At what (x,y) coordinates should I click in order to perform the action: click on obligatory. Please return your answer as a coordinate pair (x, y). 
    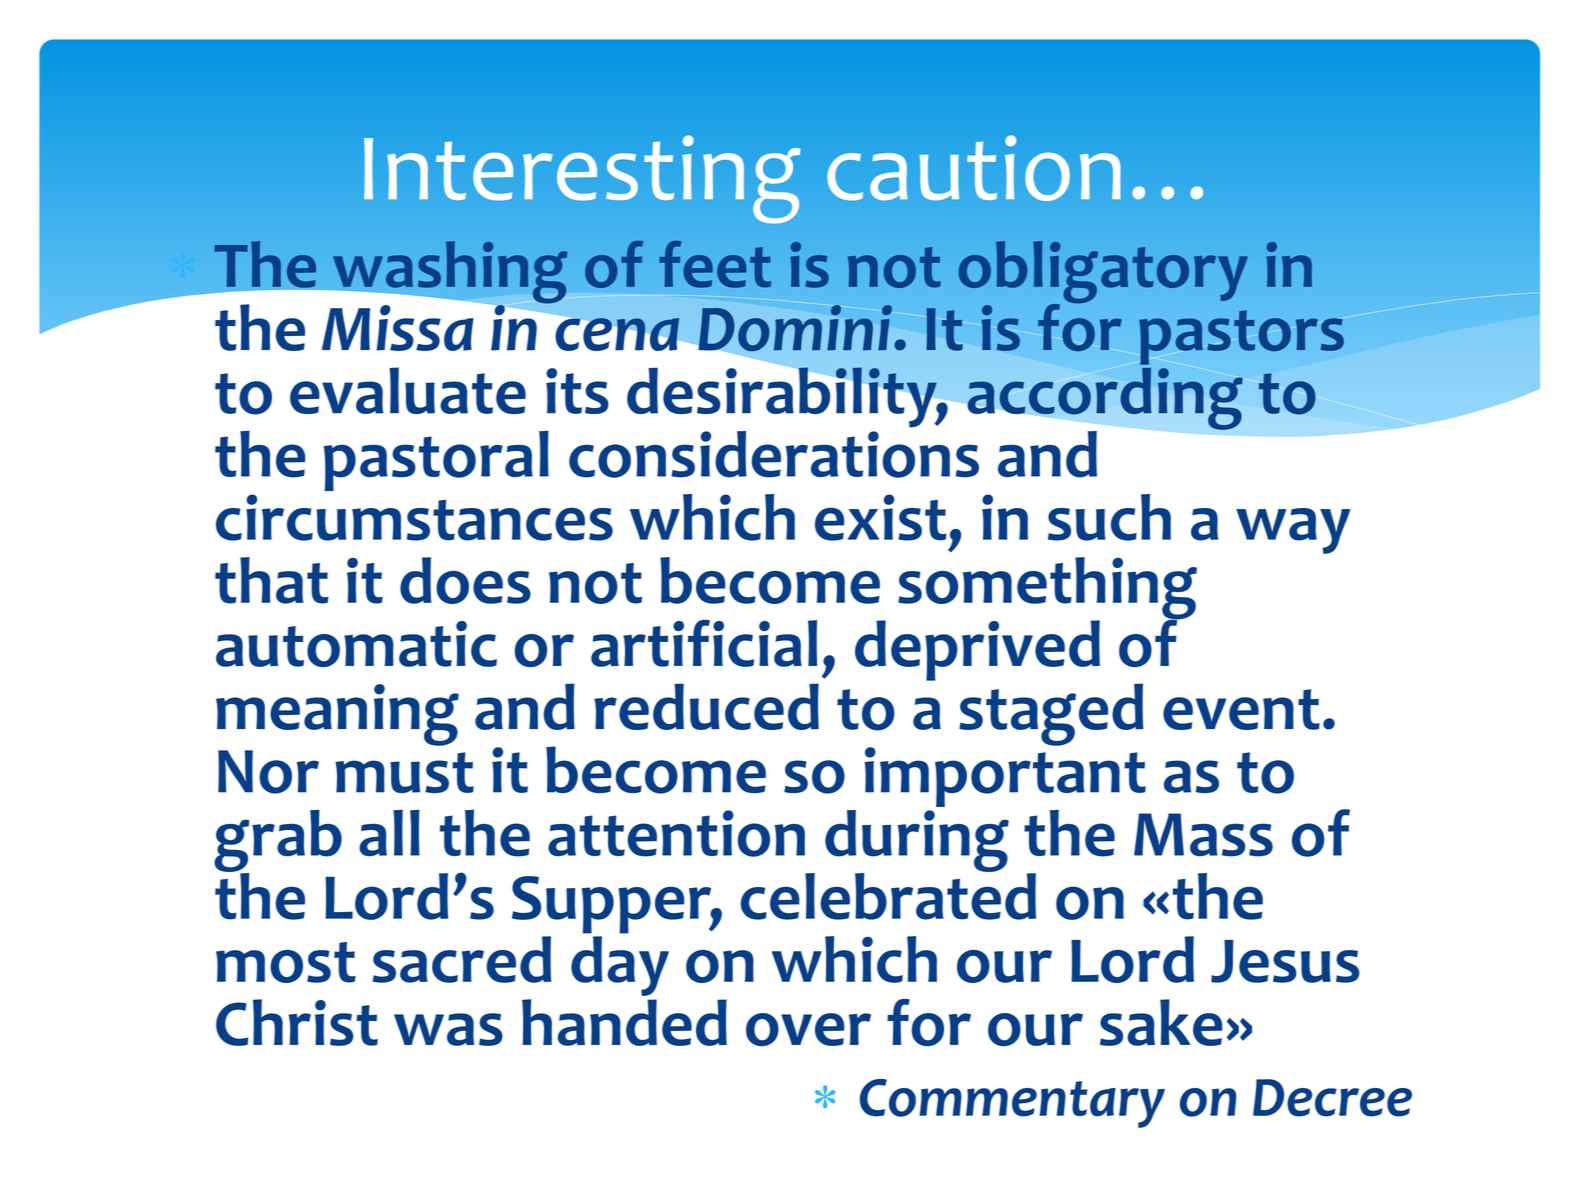
    Looking at the image, I should click on (1103, 273).
